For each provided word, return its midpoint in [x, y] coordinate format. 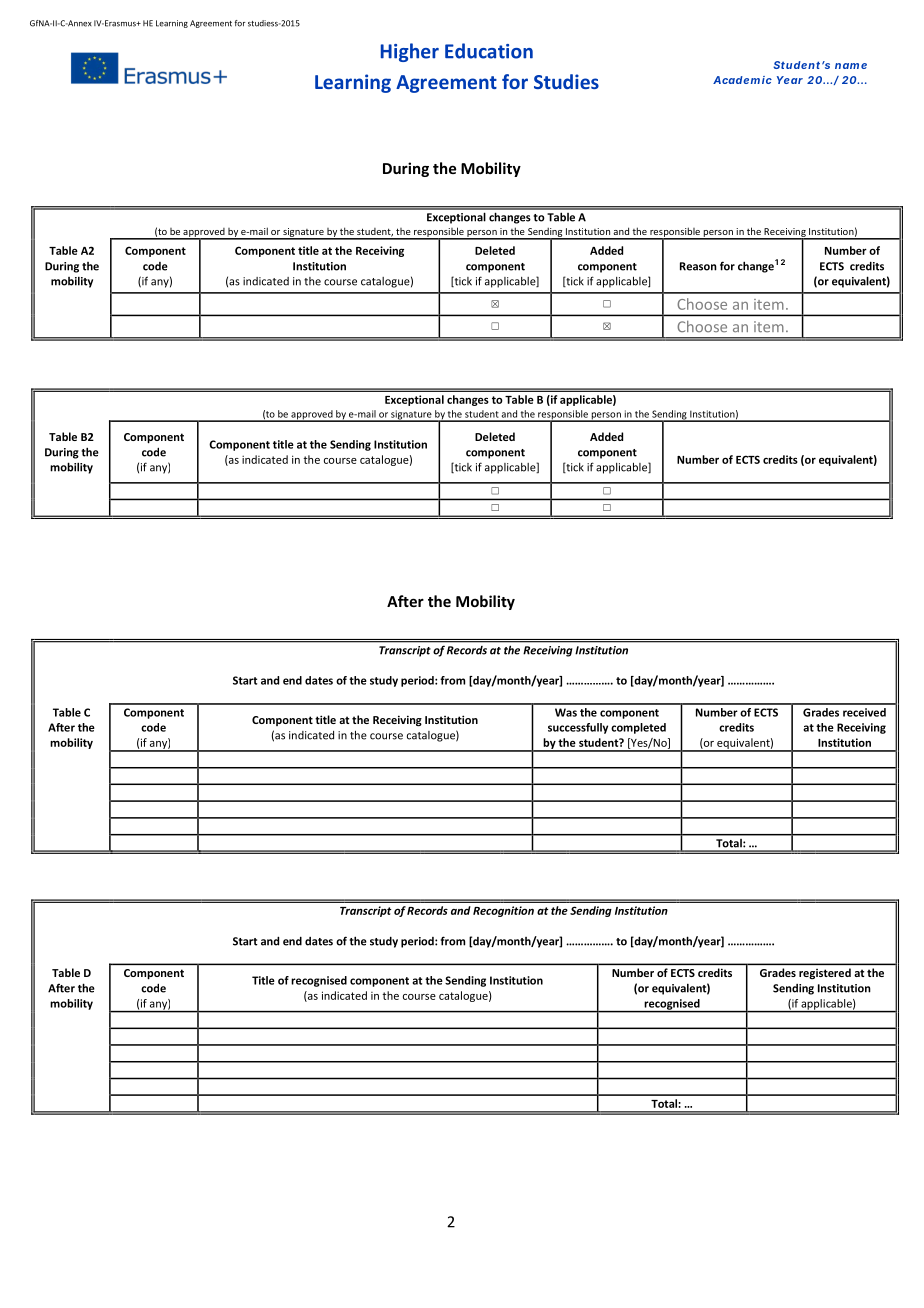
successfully [578, 728]
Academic [742, 80]
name [851, 66]
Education [489, 51]
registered [825, 973]
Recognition [503, 911]
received [864, 712]
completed [638, 728]
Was [566, 712]
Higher [410, 52]
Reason [698, 266]
